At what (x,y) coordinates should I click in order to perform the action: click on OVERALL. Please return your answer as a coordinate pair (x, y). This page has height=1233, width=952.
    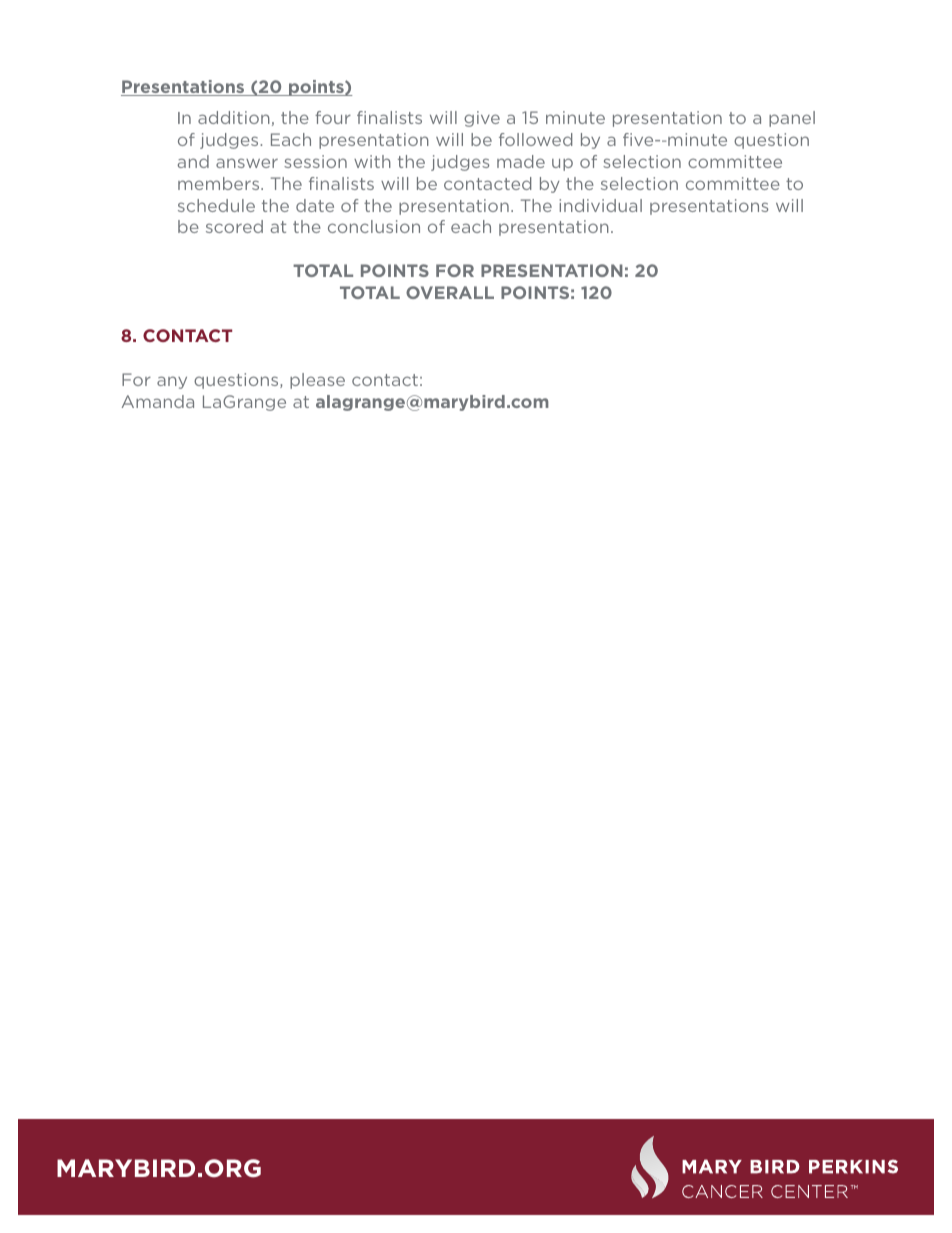
    Looking at the image, I should click on (450, 292).
